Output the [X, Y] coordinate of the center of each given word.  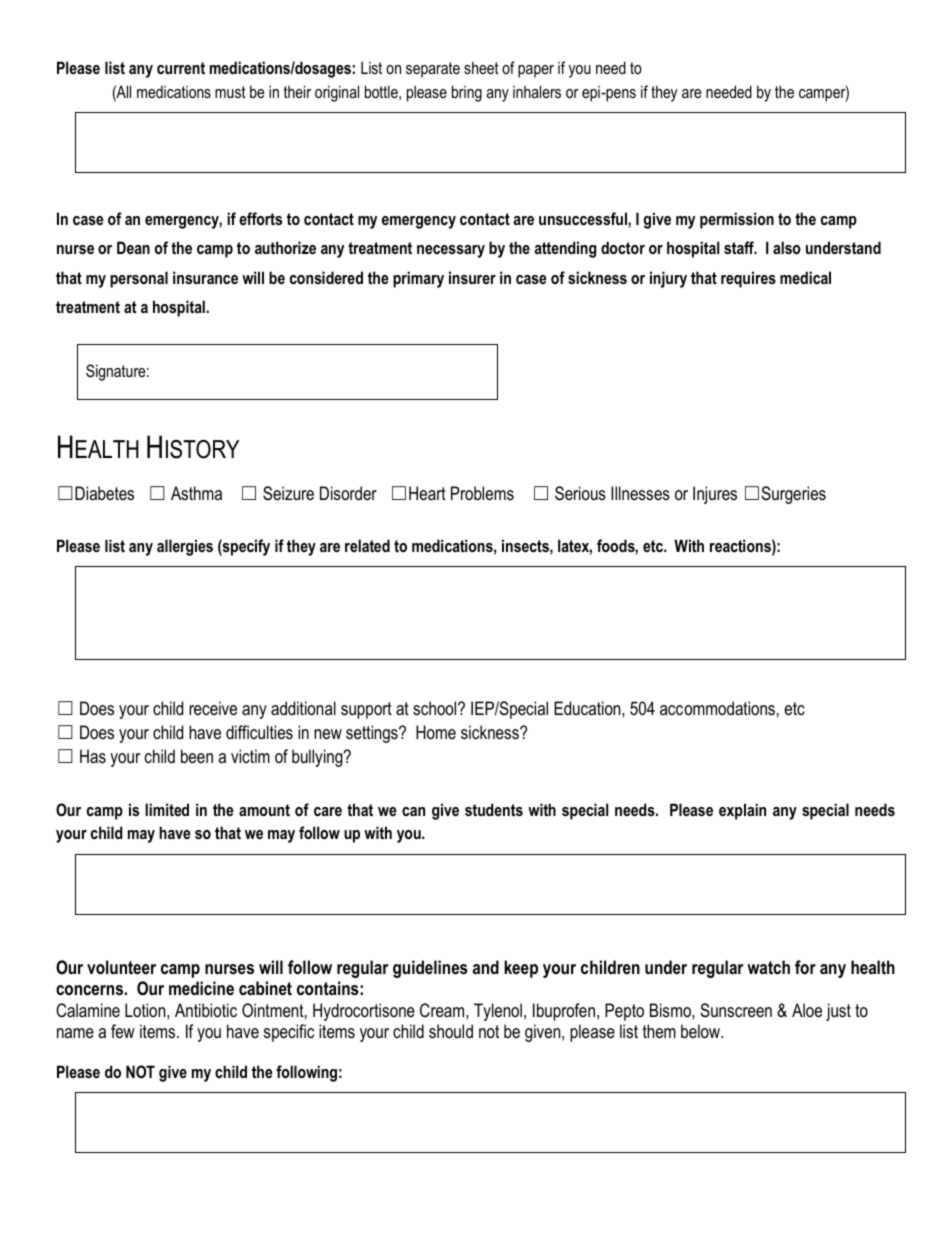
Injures [715, 495]
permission [737, 220]
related [367, 545]
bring [467, 93]
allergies [185, 547]
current [181, 68]
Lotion [146, 1010]
